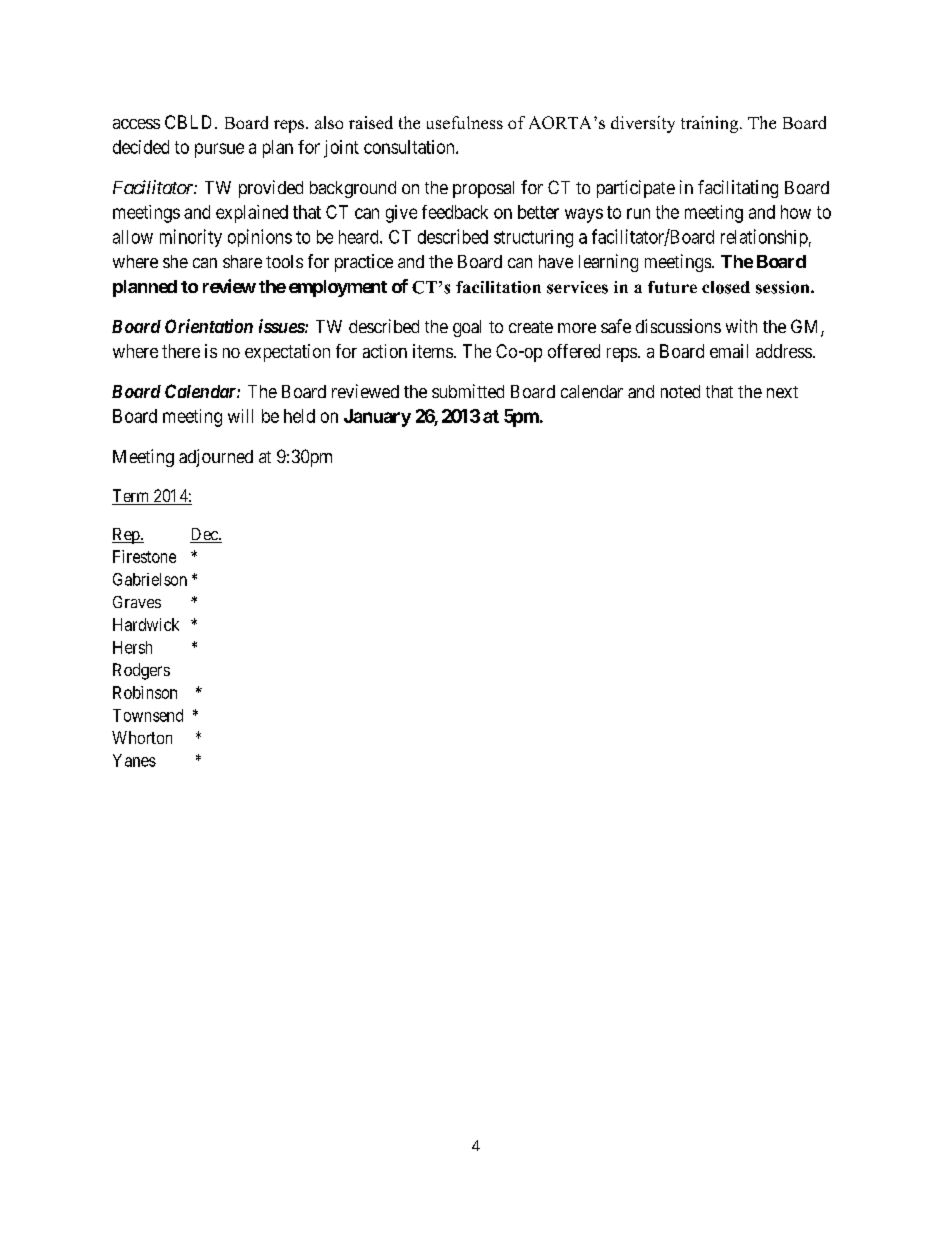 The image size is (952, 1233). What do you see at coordinates (219, 150) in the screenshot?
I see `pursue` at bounding box center [219, 150].
